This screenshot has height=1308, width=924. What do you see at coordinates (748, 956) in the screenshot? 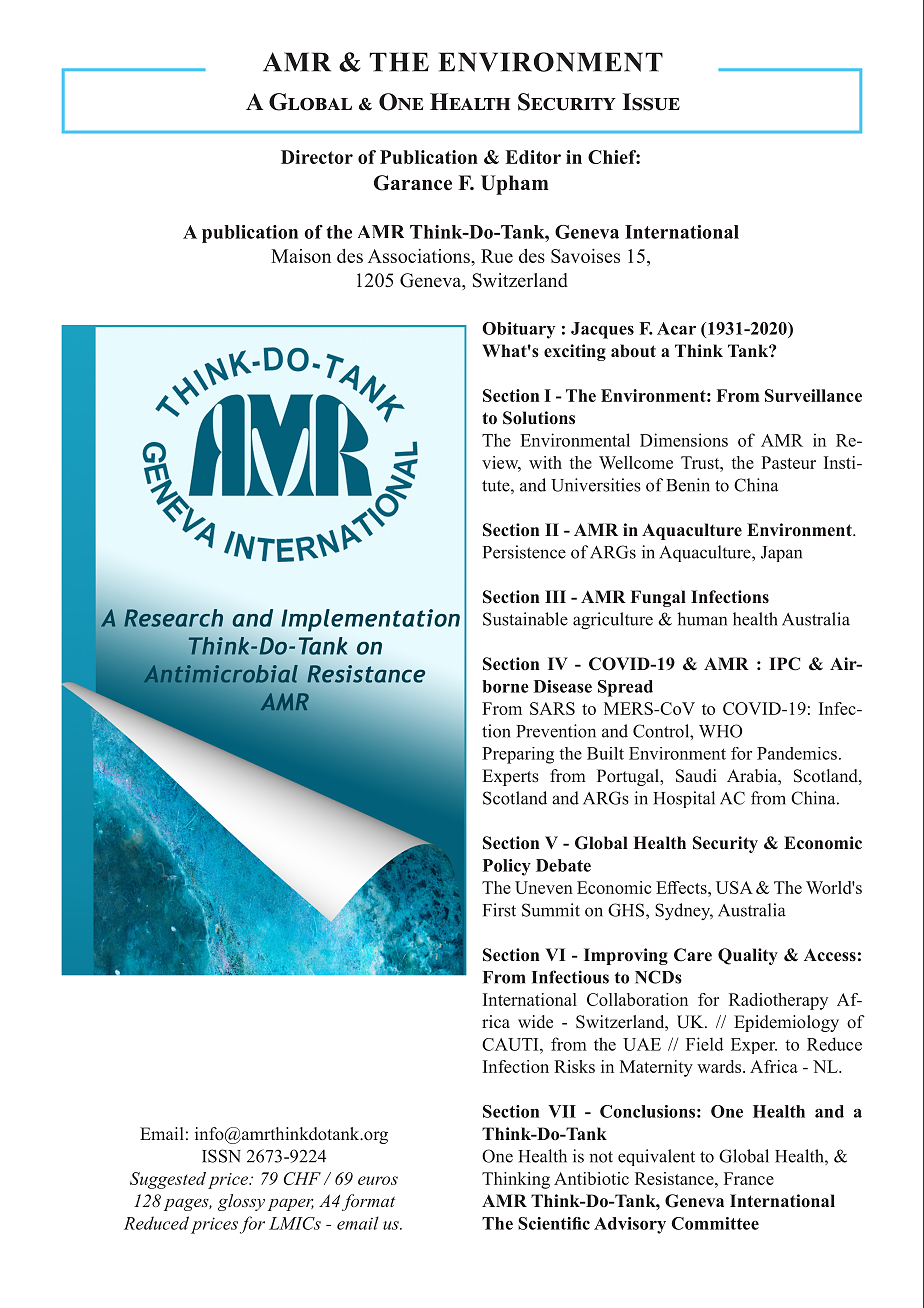
I see `Quality` at bounding box center [748, 956].
